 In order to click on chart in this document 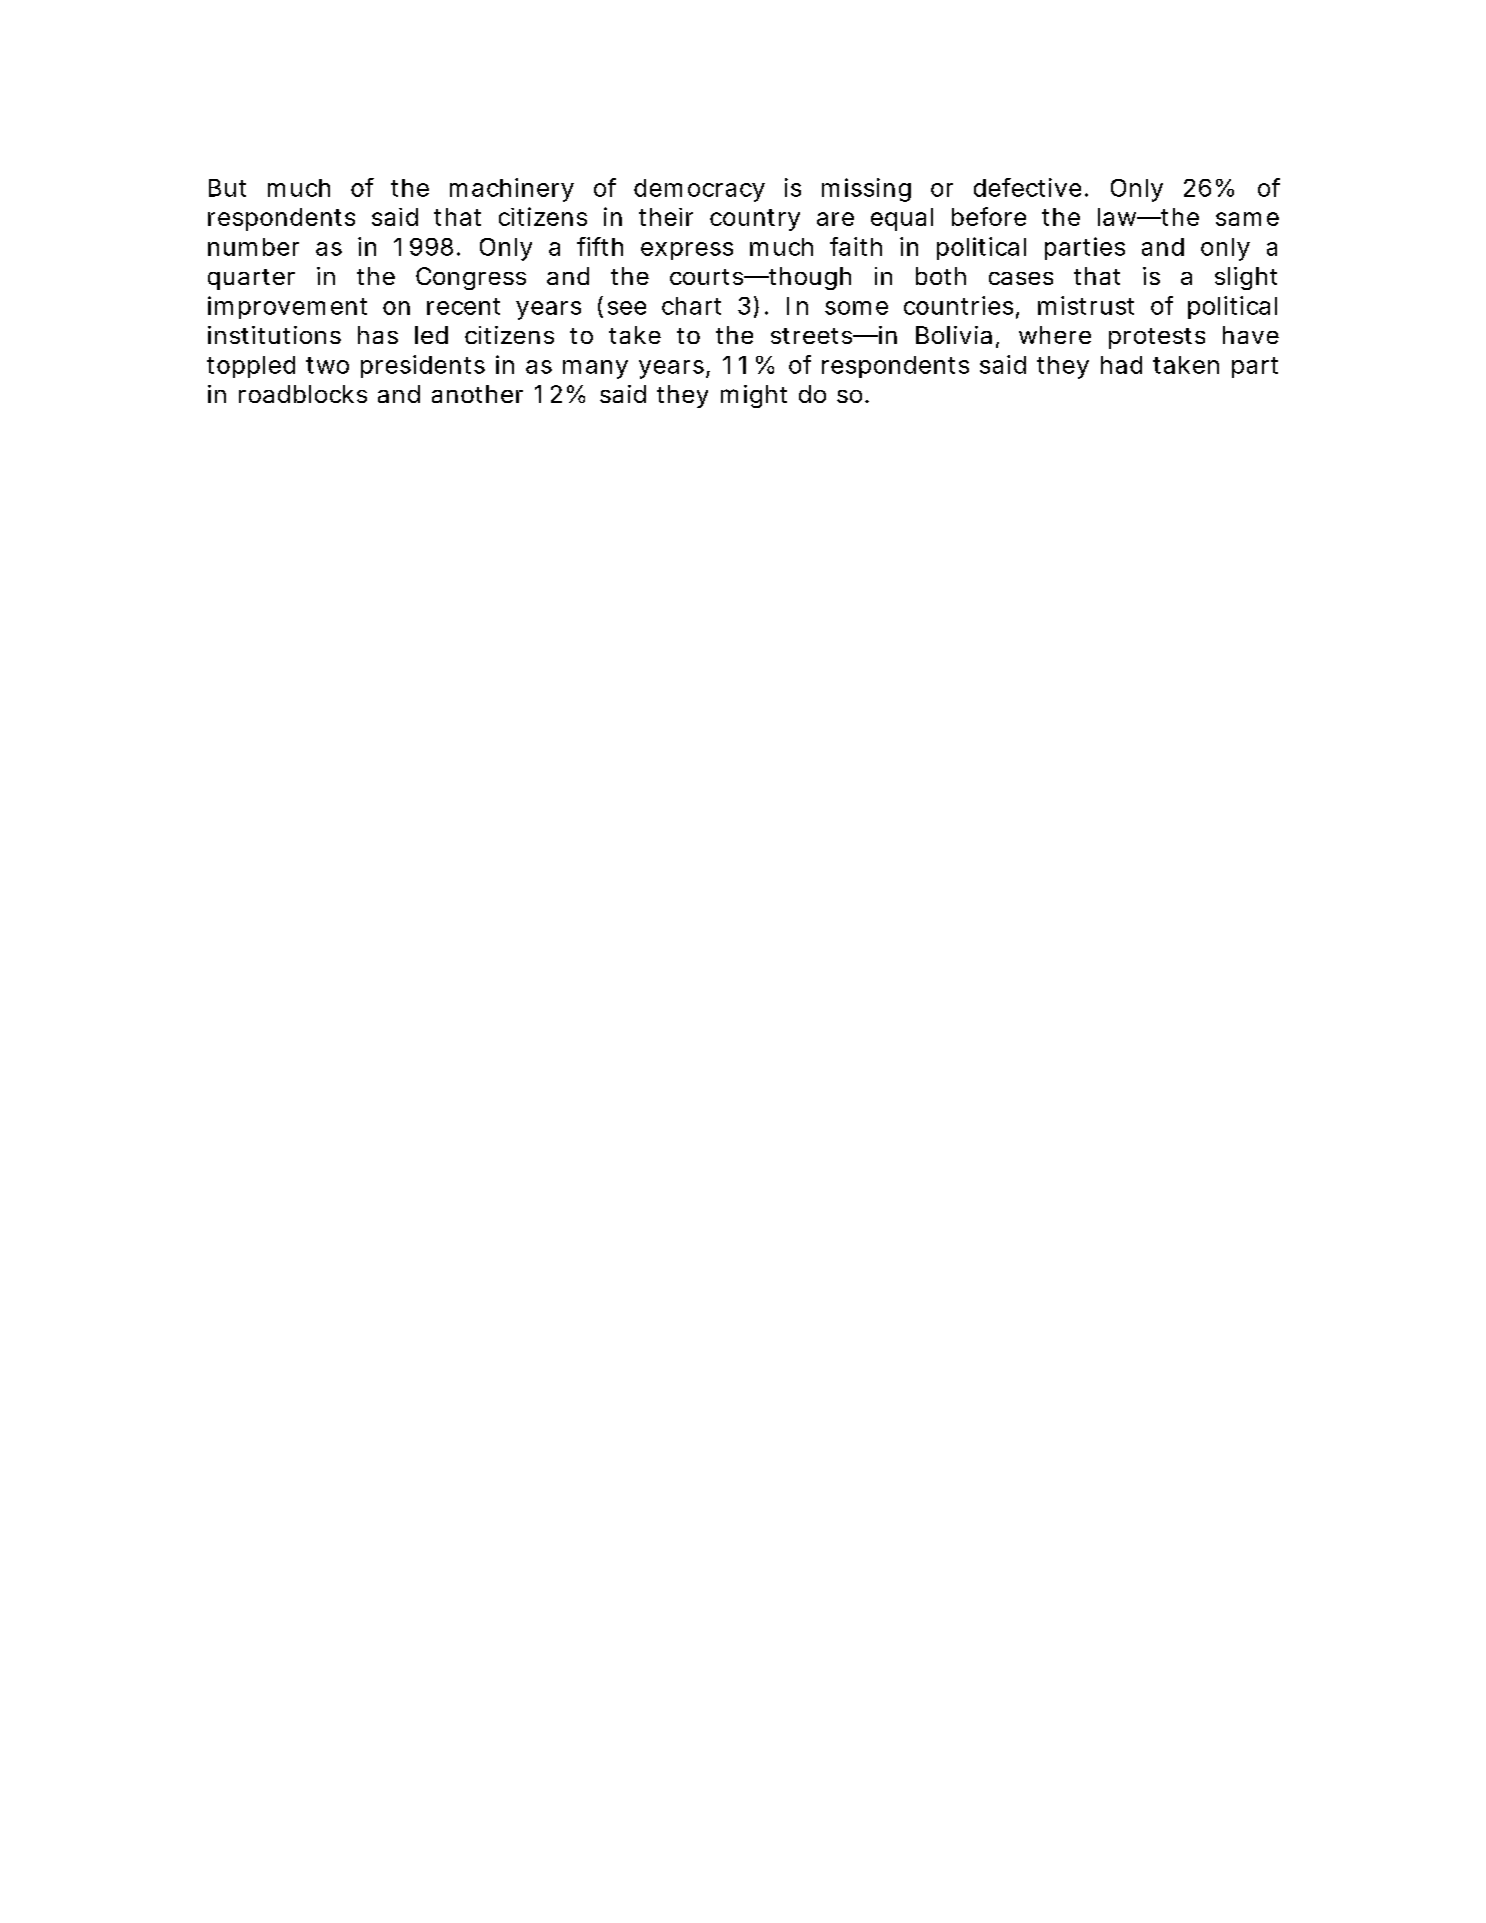, I will do `click(691, 306)`.
